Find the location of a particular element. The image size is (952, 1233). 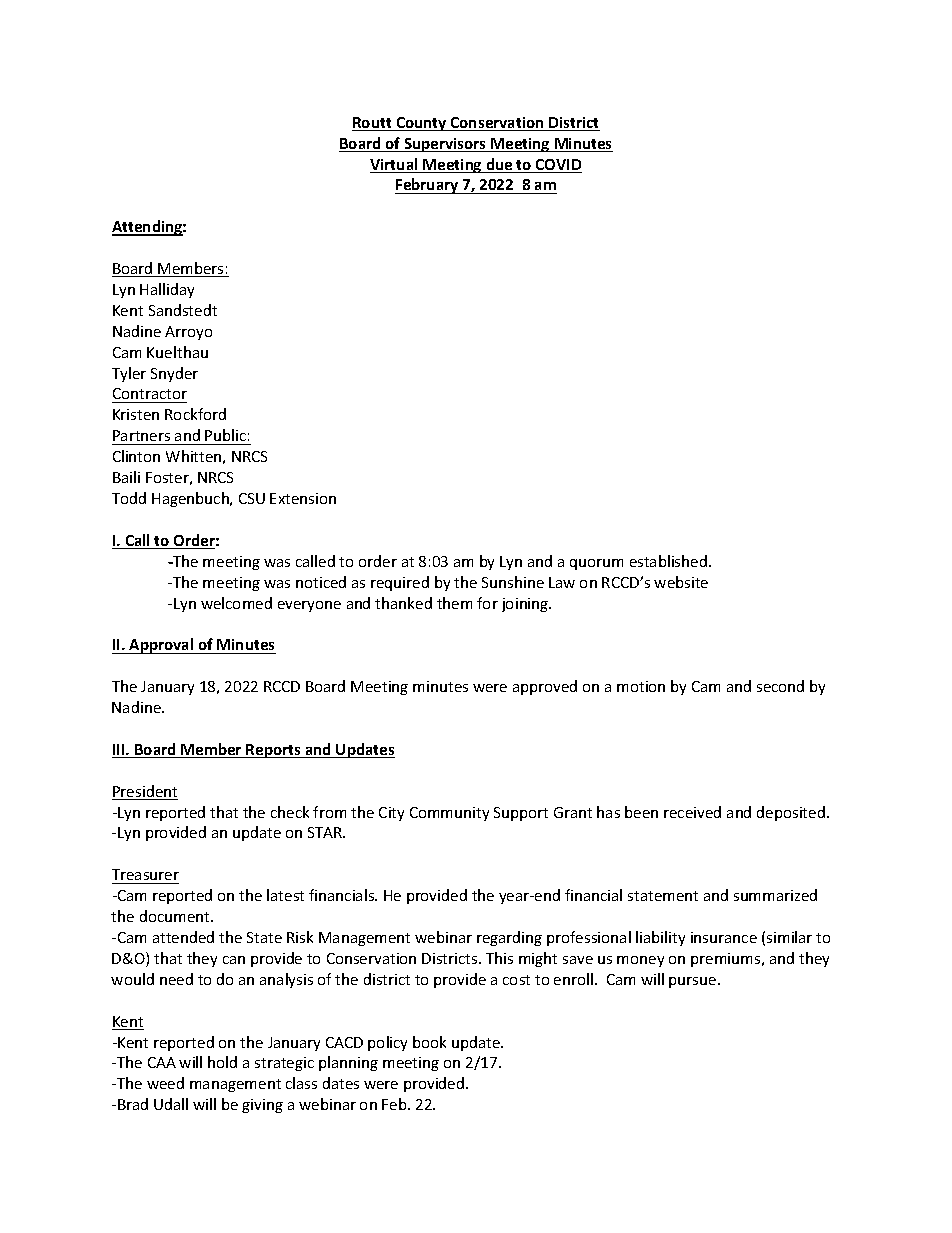

Snyder is located at coordinates (174, 374).
